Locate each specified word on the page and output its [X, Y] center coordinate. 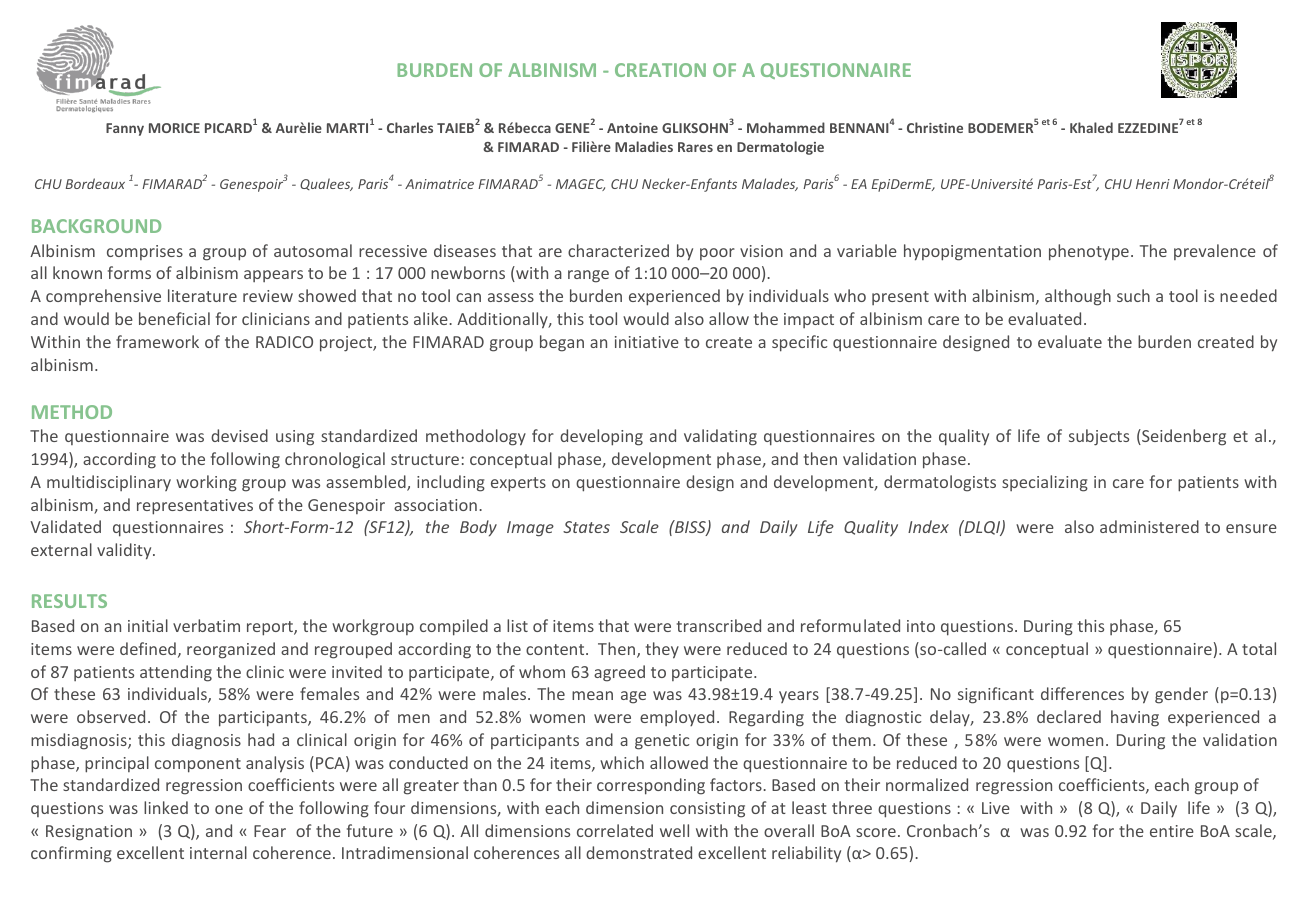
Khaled [1091, 127]
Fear [270, 831]
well [674, 830]
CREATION [660, 70]
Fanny [125, 129]
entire [1172, 831]
